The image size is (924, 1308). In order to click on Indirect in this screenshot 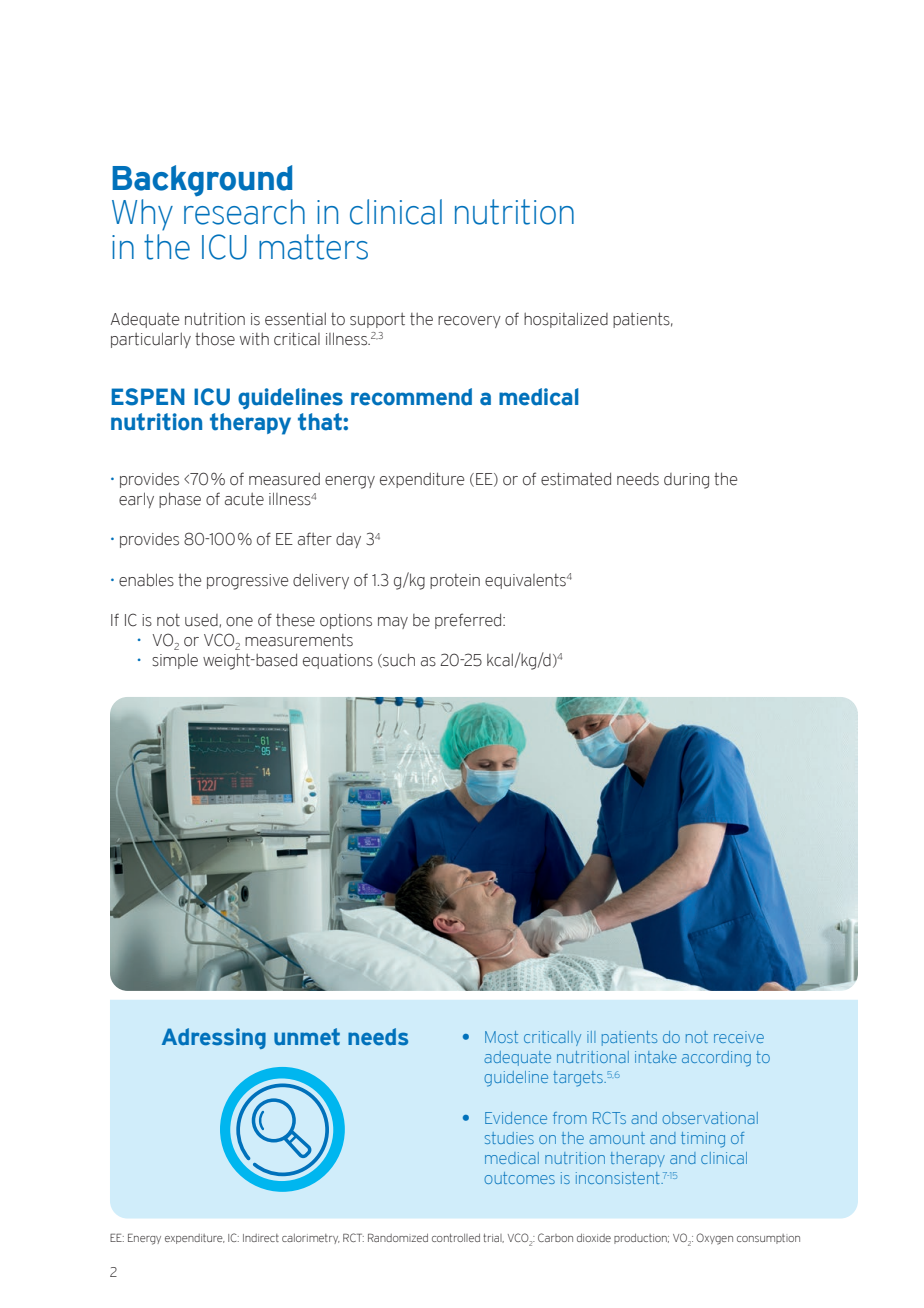, I will do `click(261, 1238)`.
